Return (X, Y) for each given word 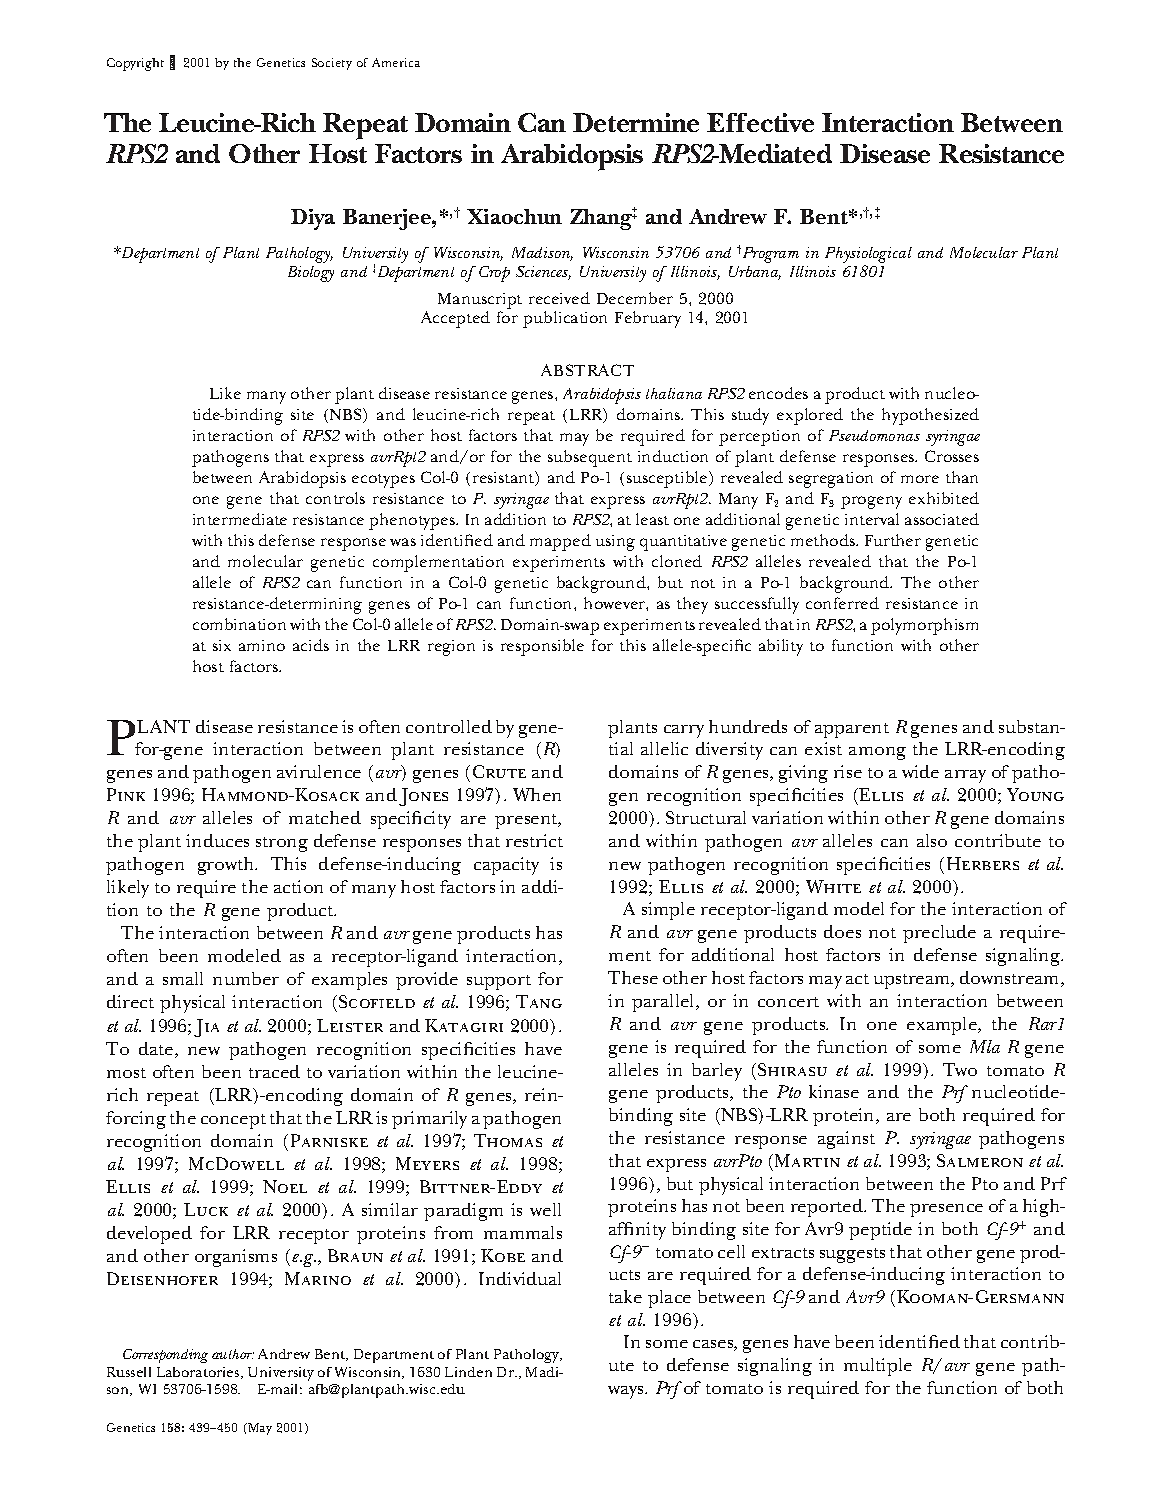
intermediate (240, 519)
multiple (878, 1367)
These (633, 977)
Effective (760, 122)
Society (332, 64)
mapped (560, 542)
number (246, 978)
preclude (939, 934)
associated (942, 519)
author (233, 1354)
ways (627, 1392)
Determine (636, 122)
